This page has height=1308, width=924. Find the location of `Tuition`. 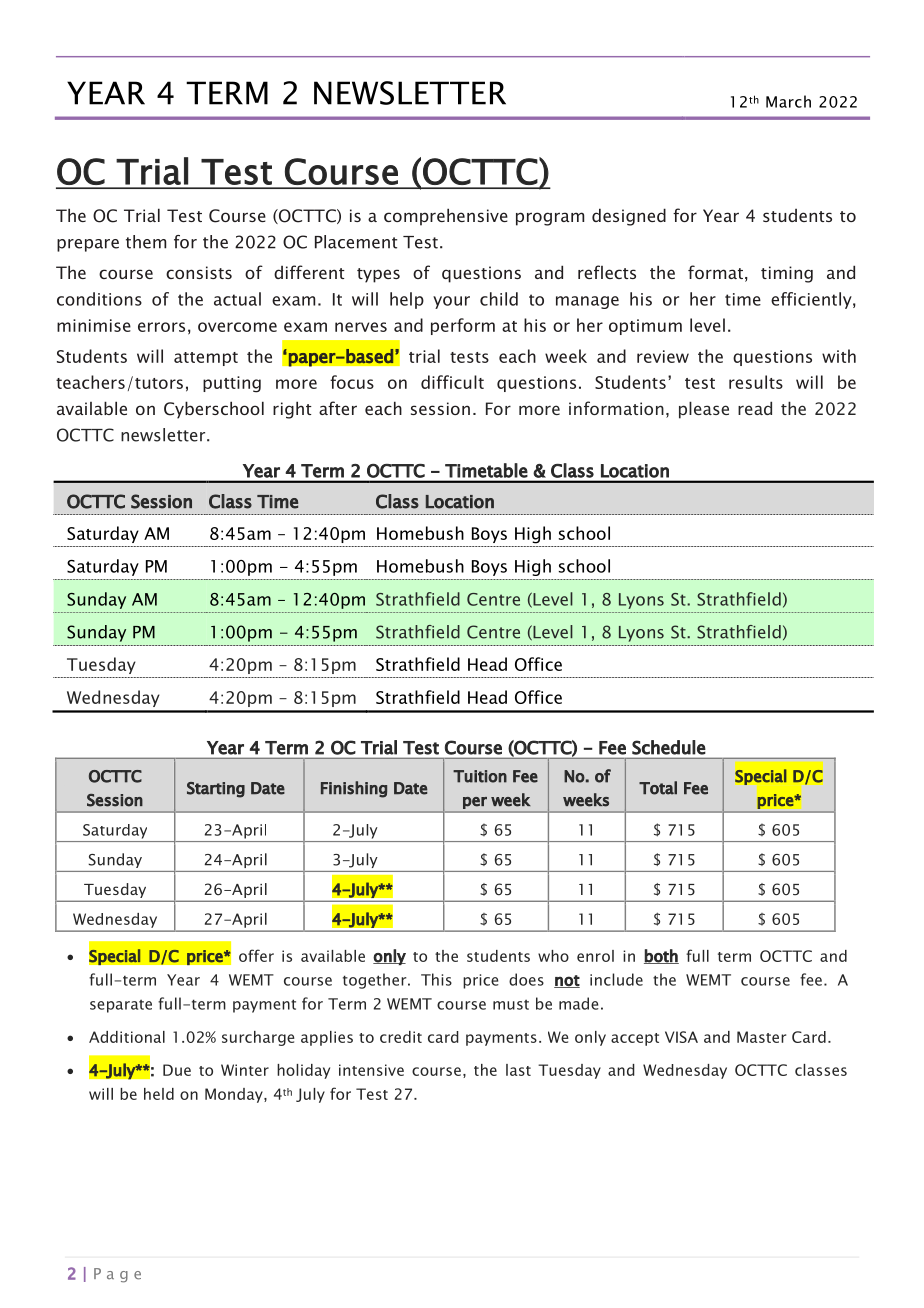

Tuition is located at coordinates (480, 776).
